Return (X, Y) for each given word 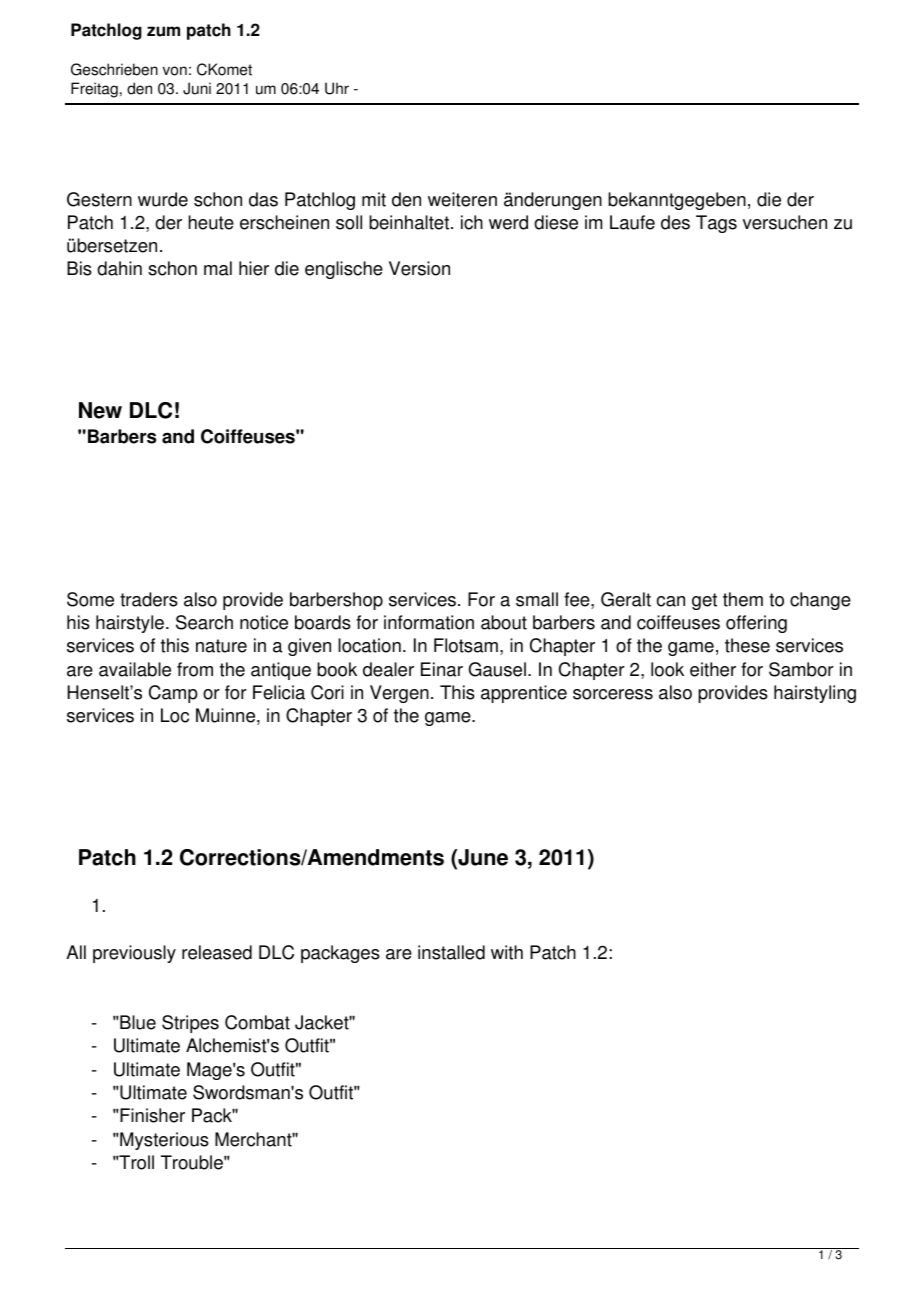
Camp (173, 694)
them (743, 599)
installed (451, 952)
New (100, 410)
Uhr (337, 88)
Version (419, 268)
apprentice (524, 694)
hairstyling (815, 694)
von (175, 71)
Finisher (152, 1115)
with (507, 952)
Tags (716, 224)
